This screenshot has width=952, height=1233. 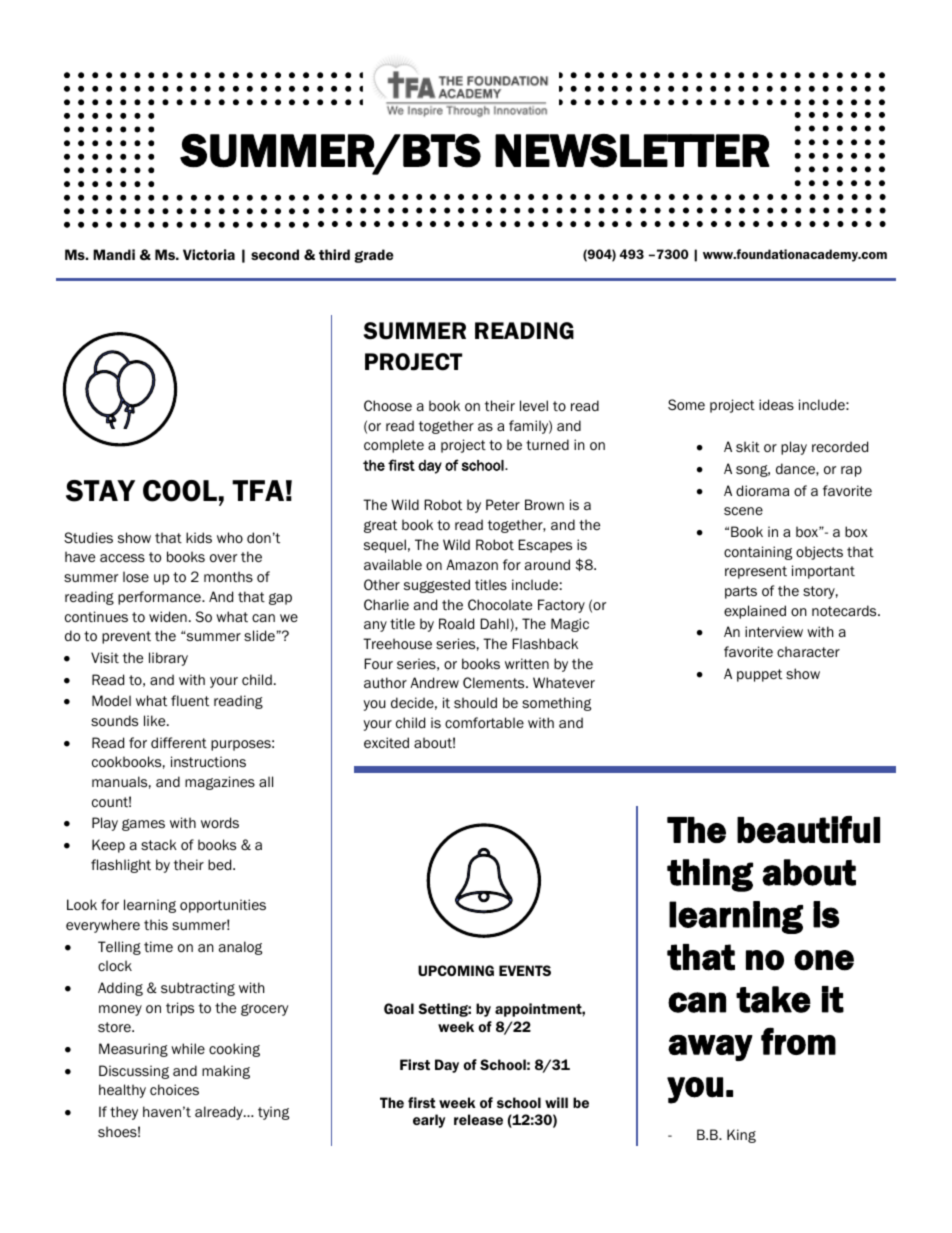 What do you see at coordinates (632, 151) in the screenshot?
I see `NEWSLETTER` at bounding box center [632, 151].
